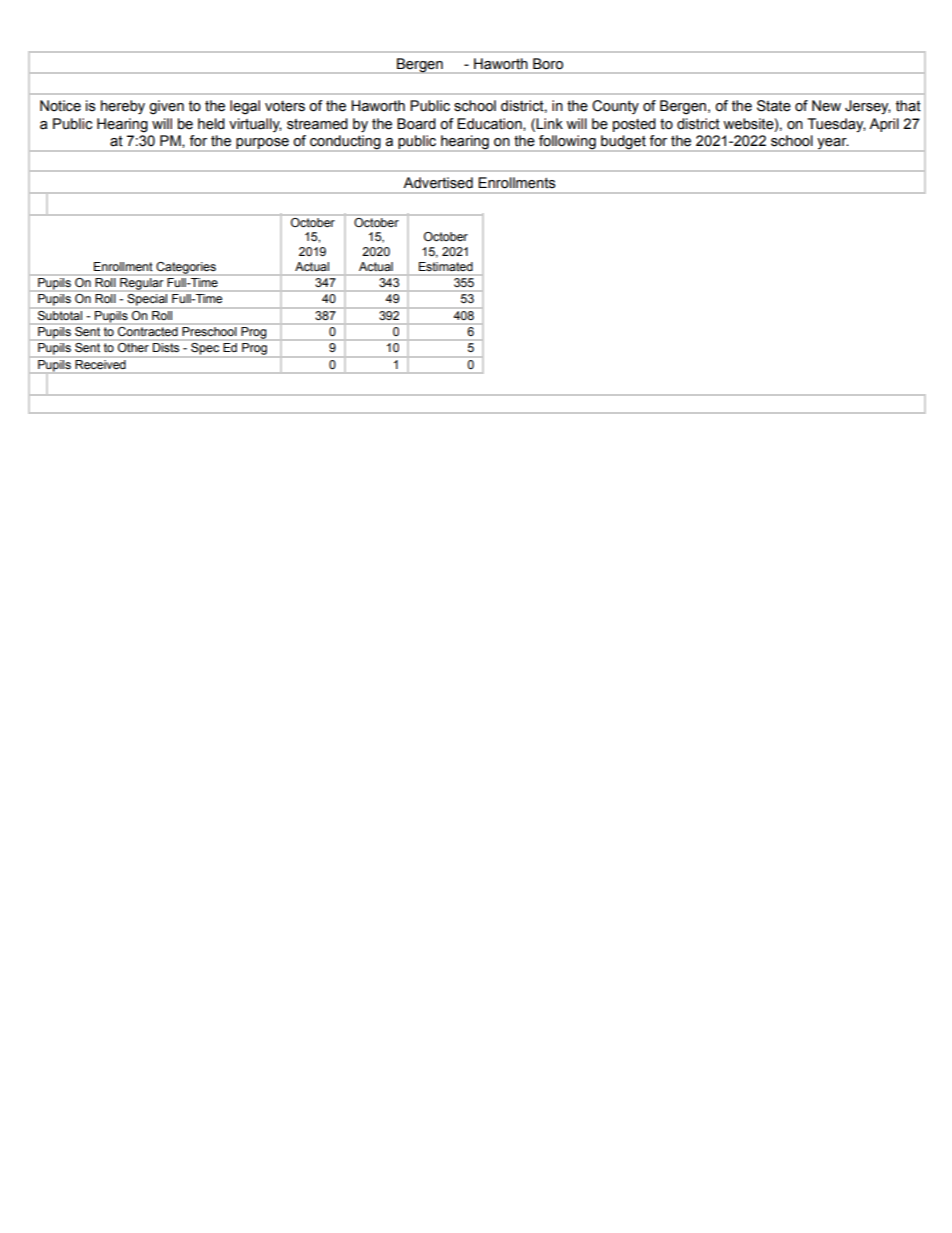 The width and height of the screenshot is (952, 1233). What do you see at coordinates (166, 107) in the screenshot?
I see `given` at bounding box center [166, 107].
